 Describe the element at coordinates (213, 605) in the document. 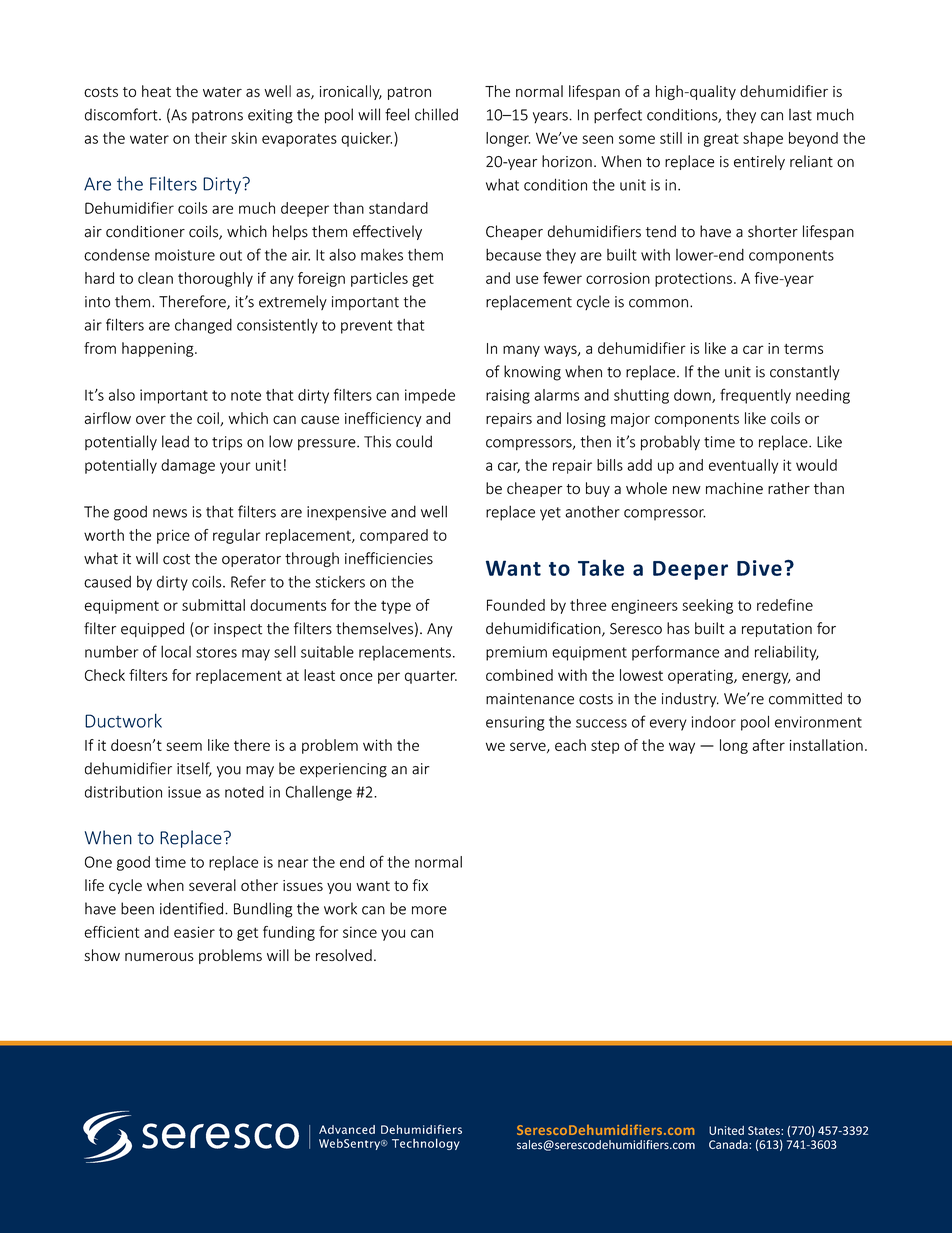

I see `submittal` at that location.
